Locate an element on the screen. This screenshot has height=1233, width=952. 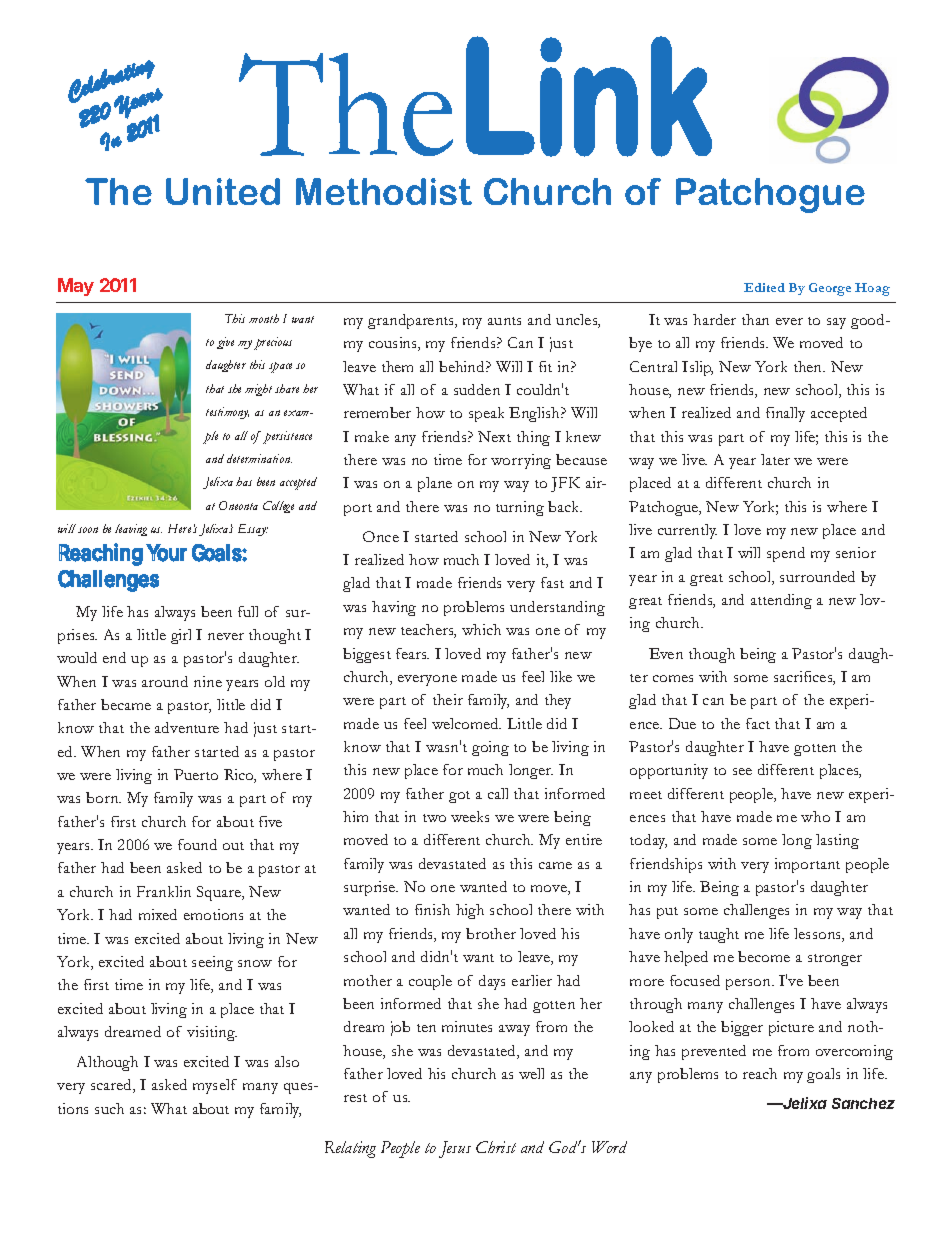
United is located at coordinates (223, 191).
